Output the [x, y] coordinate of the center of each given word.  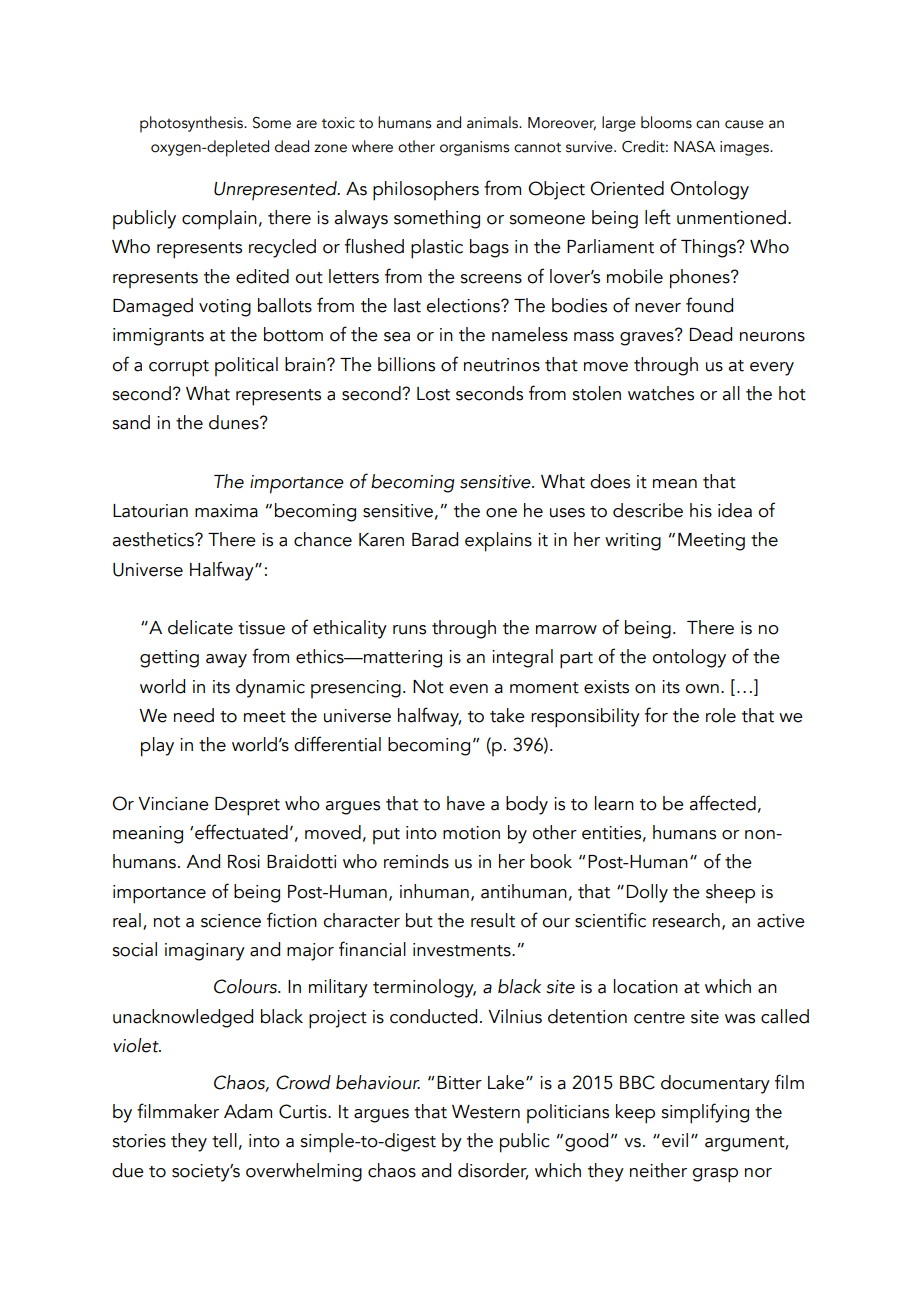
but [419, 920]
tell [224, 1140]
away [226, 661]
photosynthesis [192, 124]
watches [661, 393]
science [231, 921]
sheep [730, 894]
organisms [474, 148]
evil [675, 1140]
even [468, 689]
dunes [235, 422]
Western [486, 1112]
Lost [433, 394]
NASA [695, 147]
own [702, 689]
